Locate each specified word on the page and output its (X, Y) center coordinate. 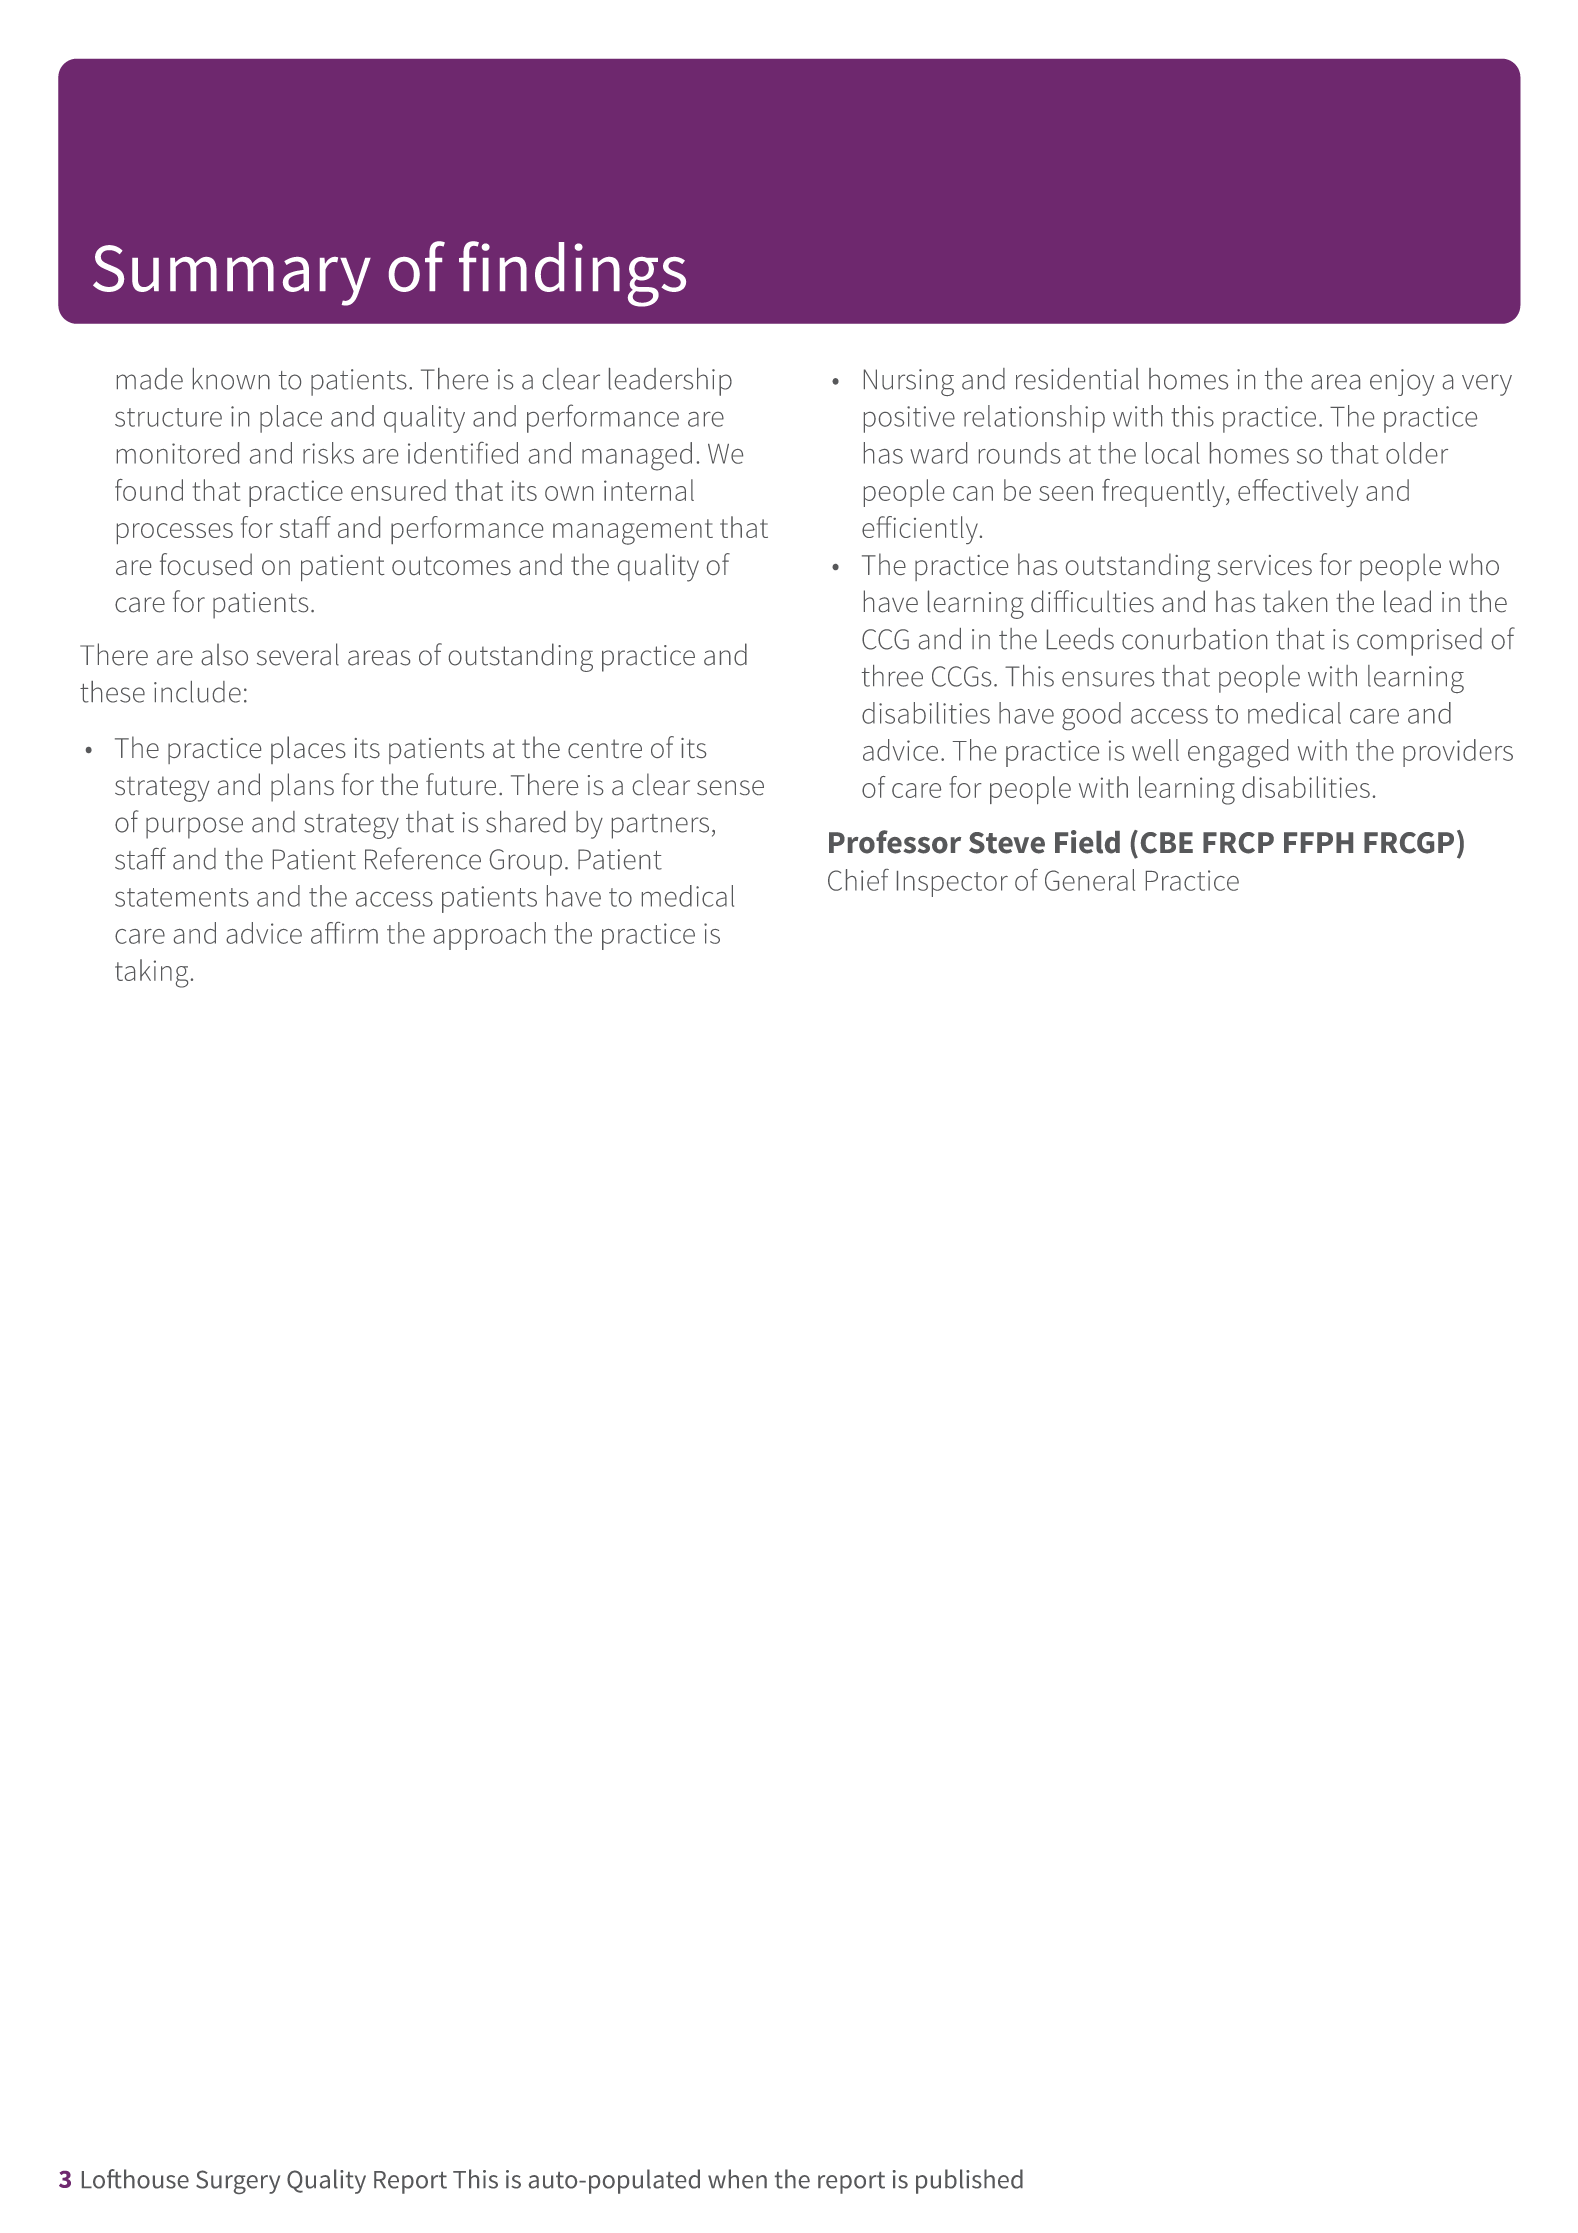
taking (151, 973)
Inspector (952, 884)
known (231, 379)
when (737, 2179)
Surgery (238, 2182)
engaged (1238, 753)
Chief (858, 880)
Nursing (909, 382)
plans (302, 787)
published (969, 2181)
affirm (344, 933)
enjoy (1402, 382)
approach (489, 936)
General (1090, 880)
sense (730, 787)
